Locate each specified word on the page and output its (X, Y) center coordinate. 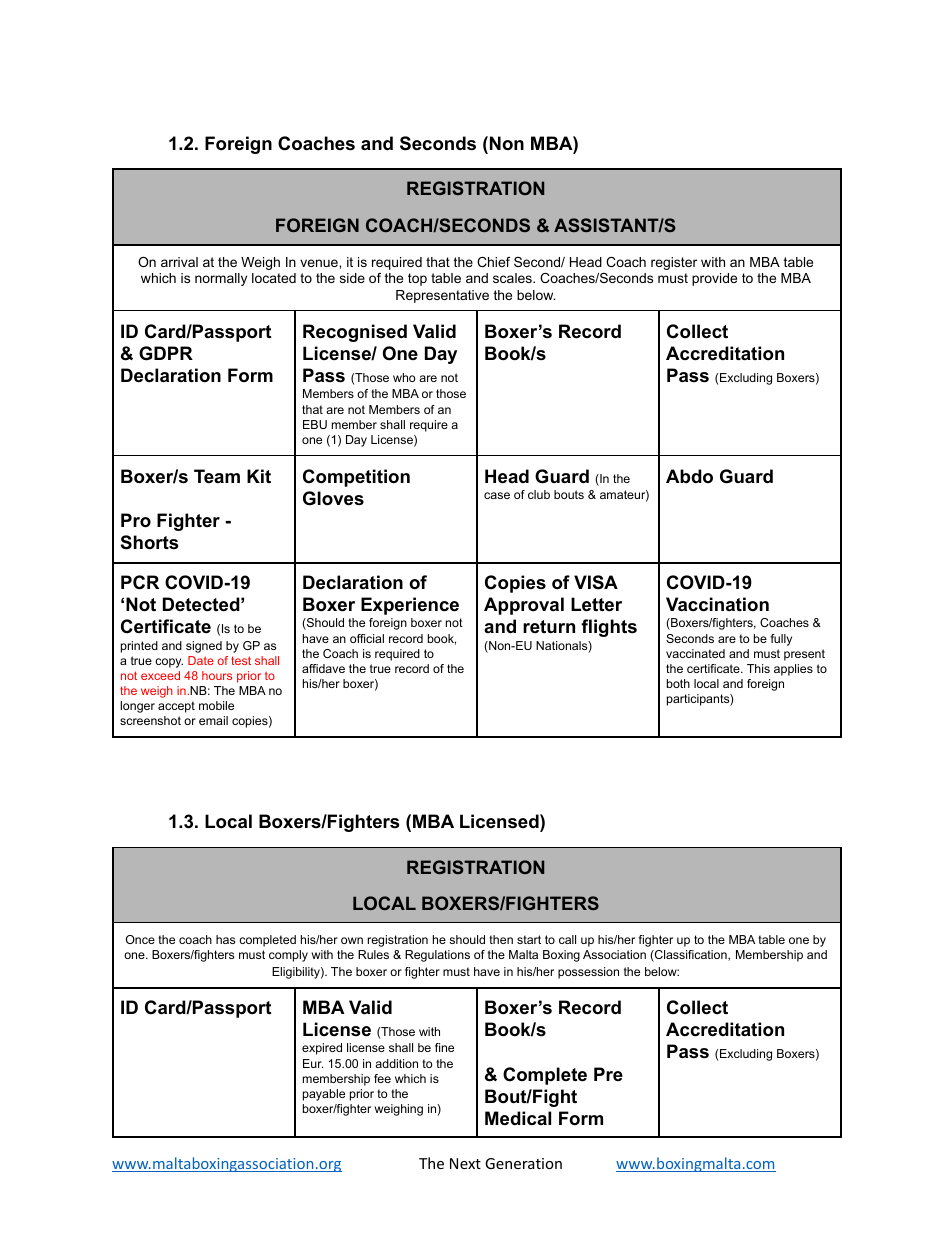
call (567, 939)
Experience (410, 606)
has (225, 939)
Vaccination (717, 604)
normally (221, 279)
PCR (140, 582)
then (501, 939)
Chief (493, 262)
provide (714, 279)
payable (324, 1095)
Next (465, 1163)
